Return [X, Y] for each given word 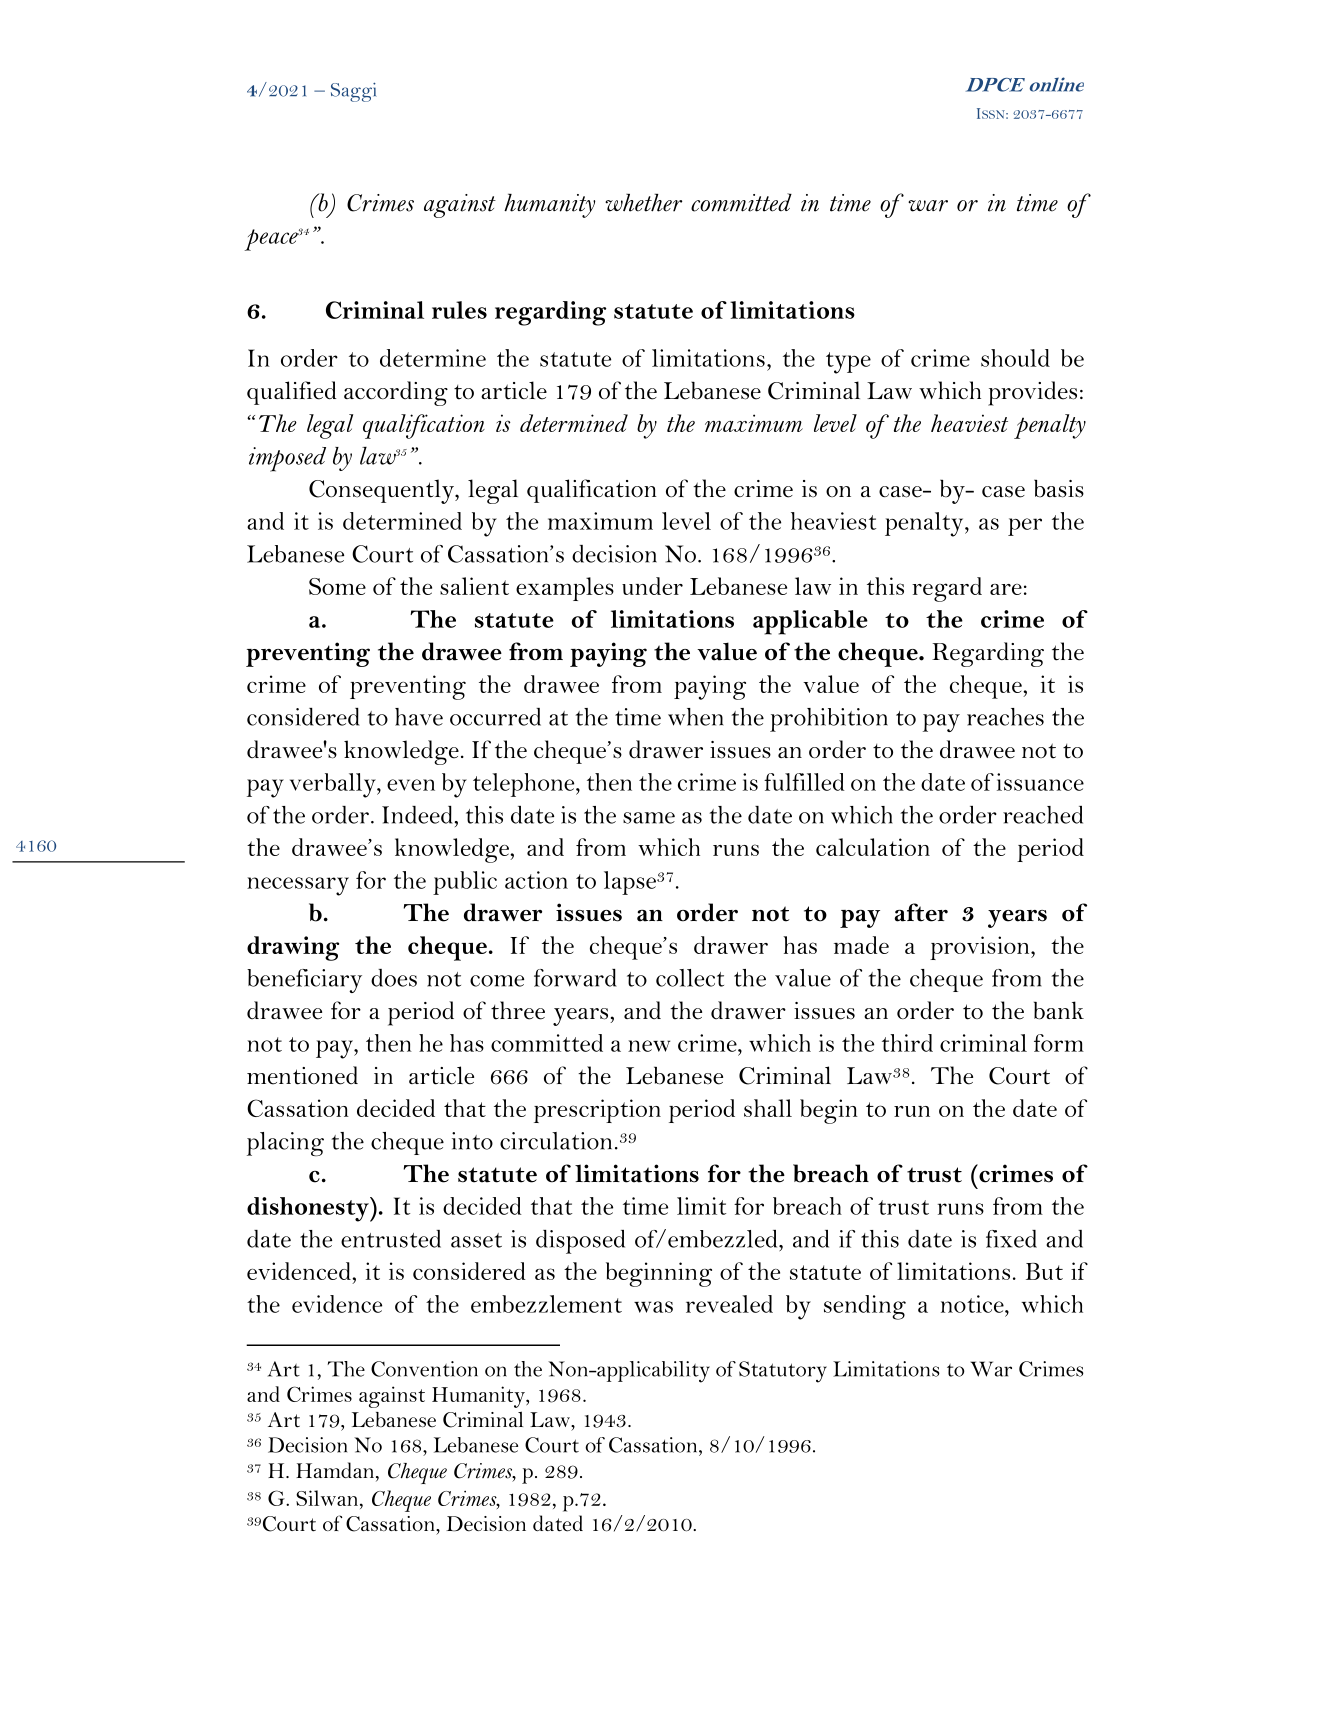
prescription [597, 1111]
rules [459, 310]
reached [1043, 815]
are [1006, 589]
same [649, 818]
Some [337, 586]
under [652, 586]
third [907, 1043]
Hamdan [335, 1470]
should [1015, 358]
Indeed [418, 815]
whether [643, 202]
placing [285, 1144]
